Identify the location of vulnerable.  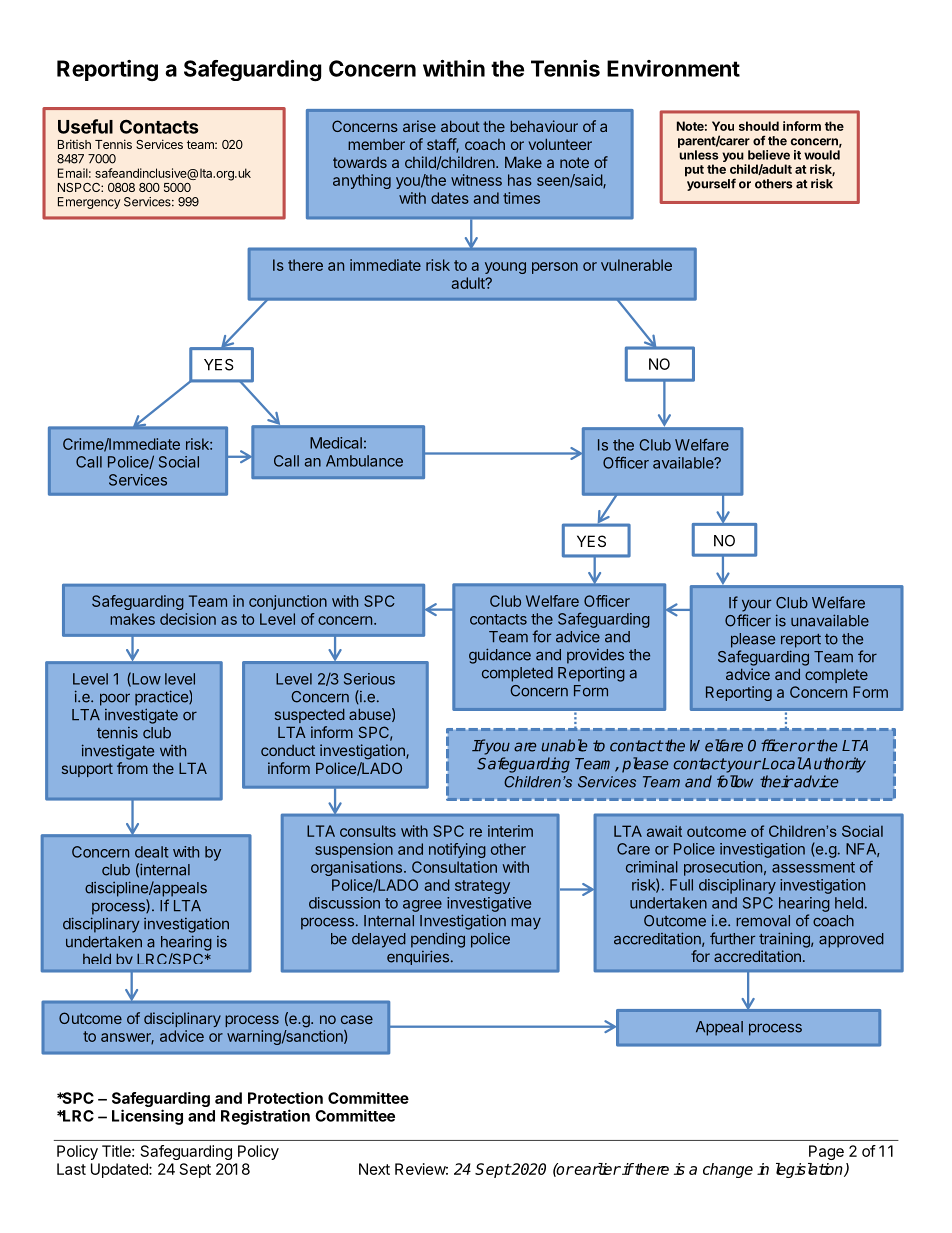
(636, 265).
